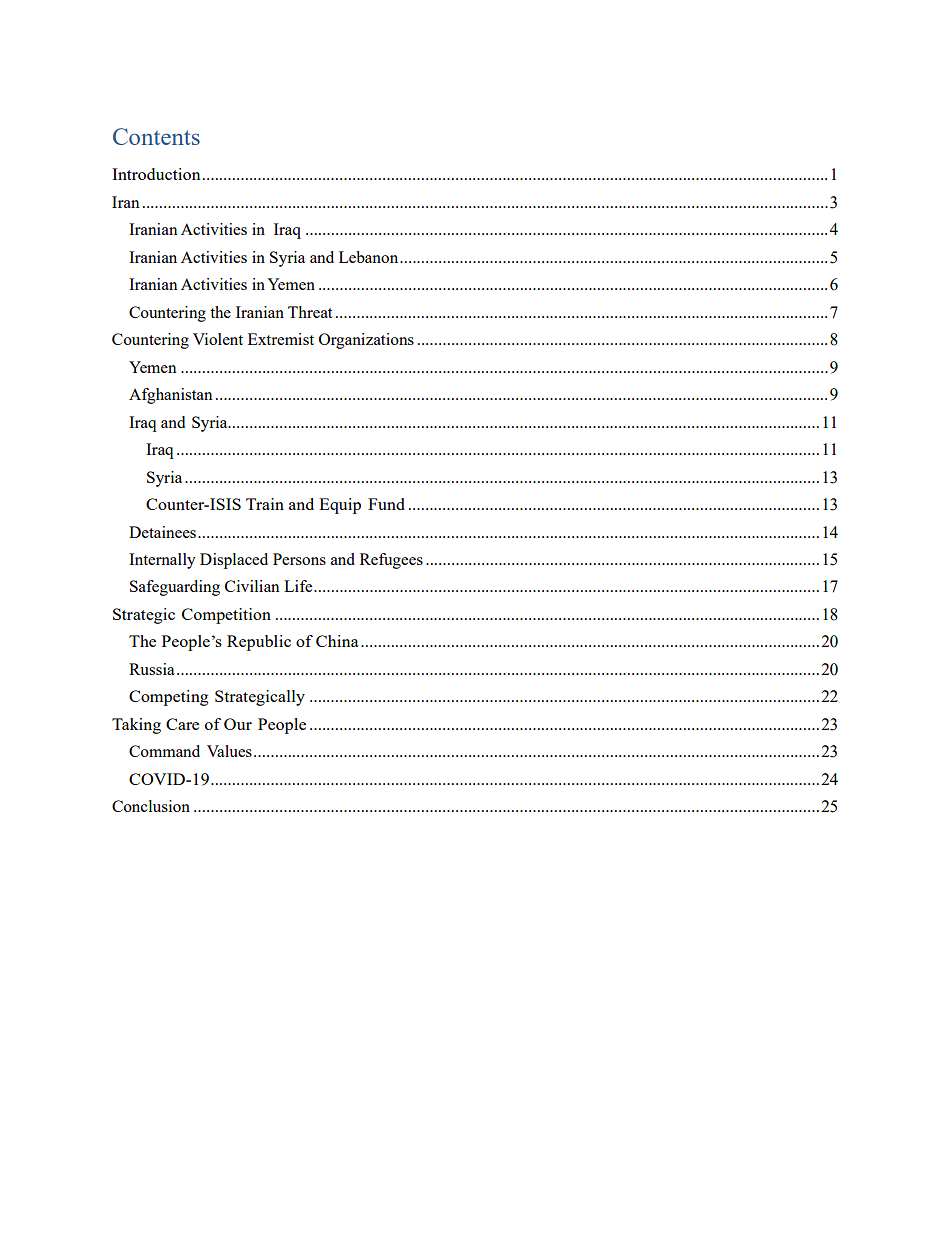 This document has height=1233, width=952. What do you see at coordinates (337, 641) in the document?
I see `China` at bounding box center [337, 641].
